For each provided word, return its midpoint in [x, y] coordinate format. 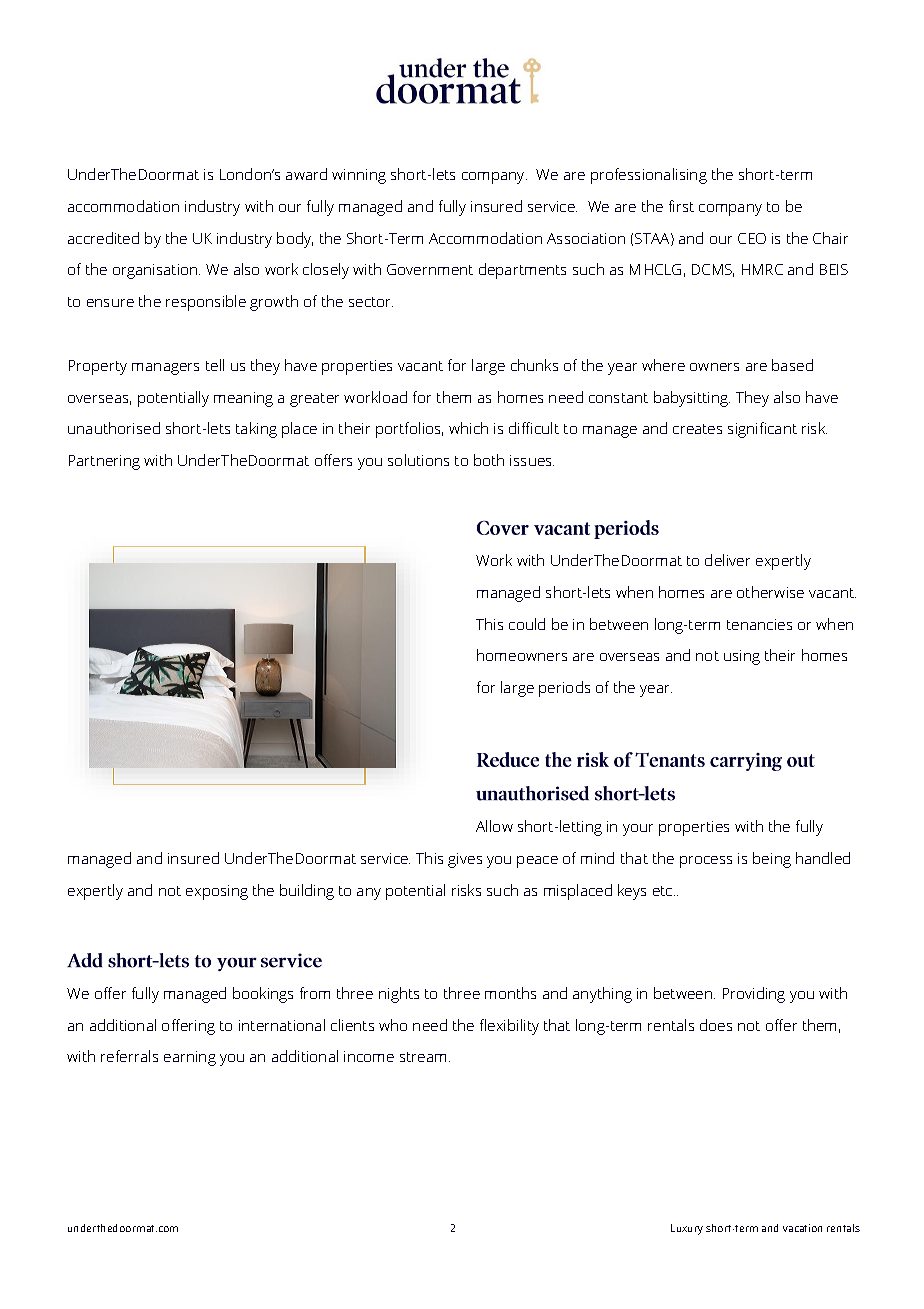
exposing [217, 892]
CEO [752, 238]
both [489, 460]
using [742, 657]
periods [564, 689]
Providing [754, 995]
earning [190, 1058]
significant [762, 430]
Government [430, 269]
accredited [103, 238]
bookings [263, 995]
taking [256, 430]
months [510, 993]
